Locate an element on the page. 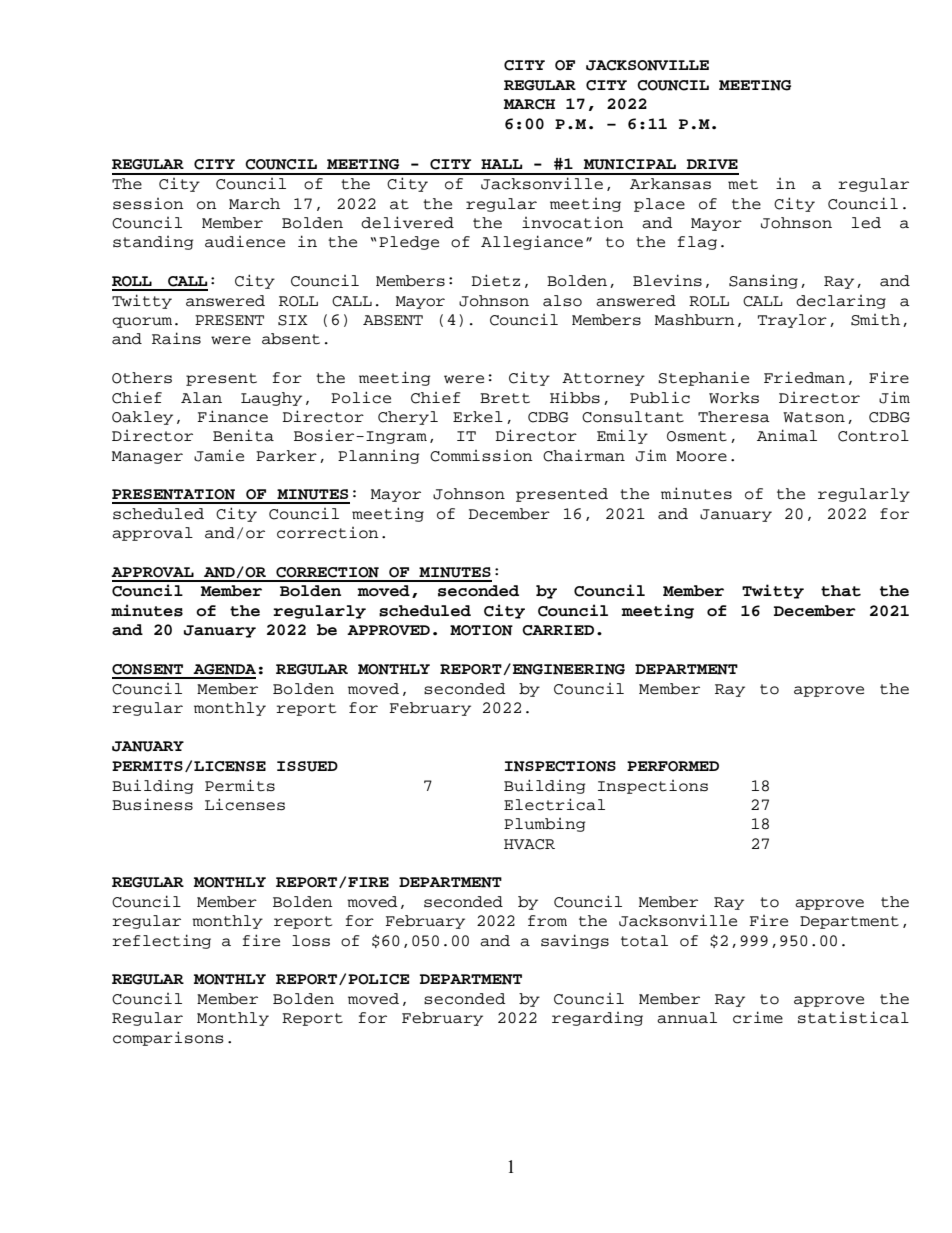 This page has width=952, height=1233. Jamie is located at coordinates (219, 455).
